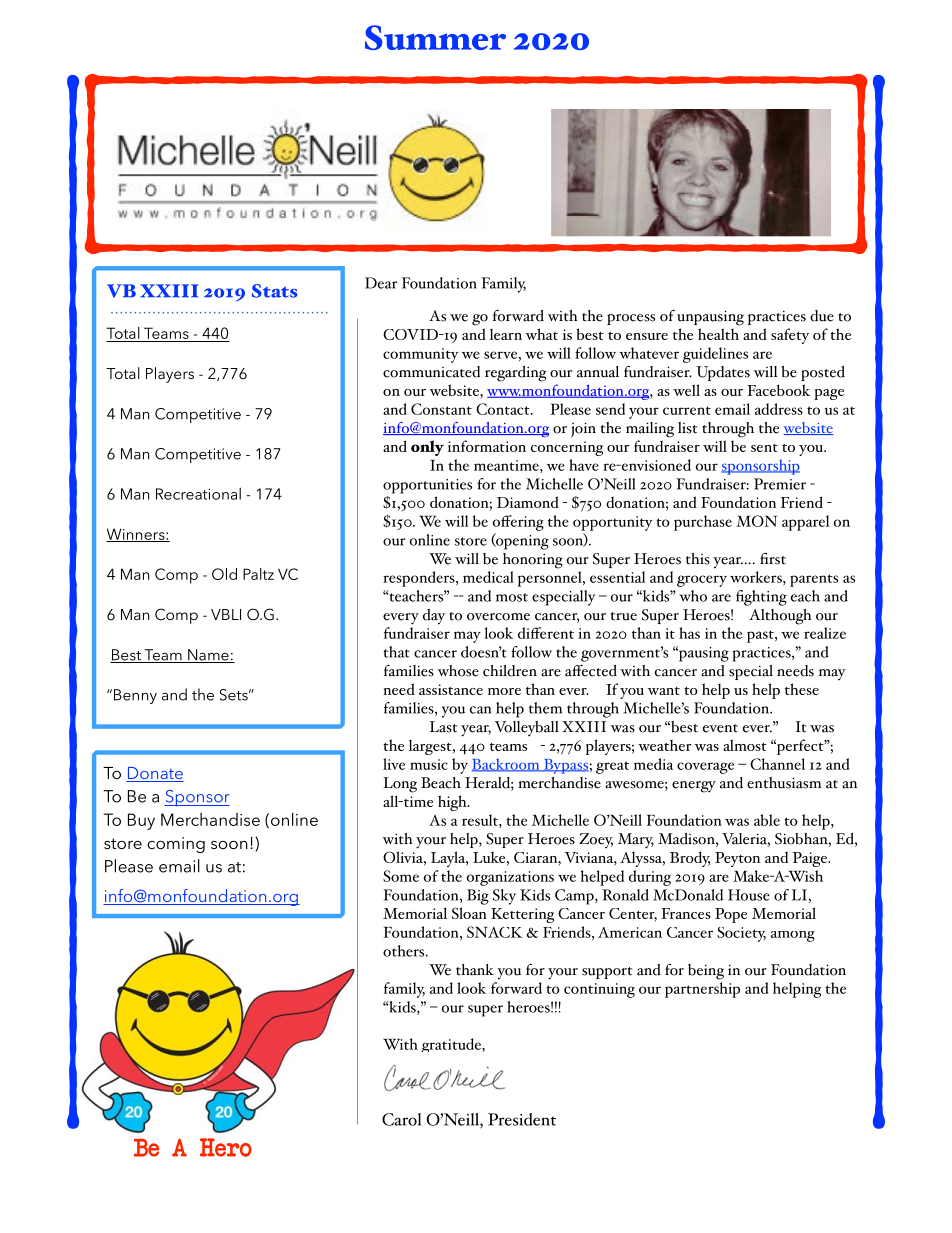 This screenshot has width=952, height=1233. Describe the element at coordinates (522, 1119) in the screenshot. I see `President` at that location.
